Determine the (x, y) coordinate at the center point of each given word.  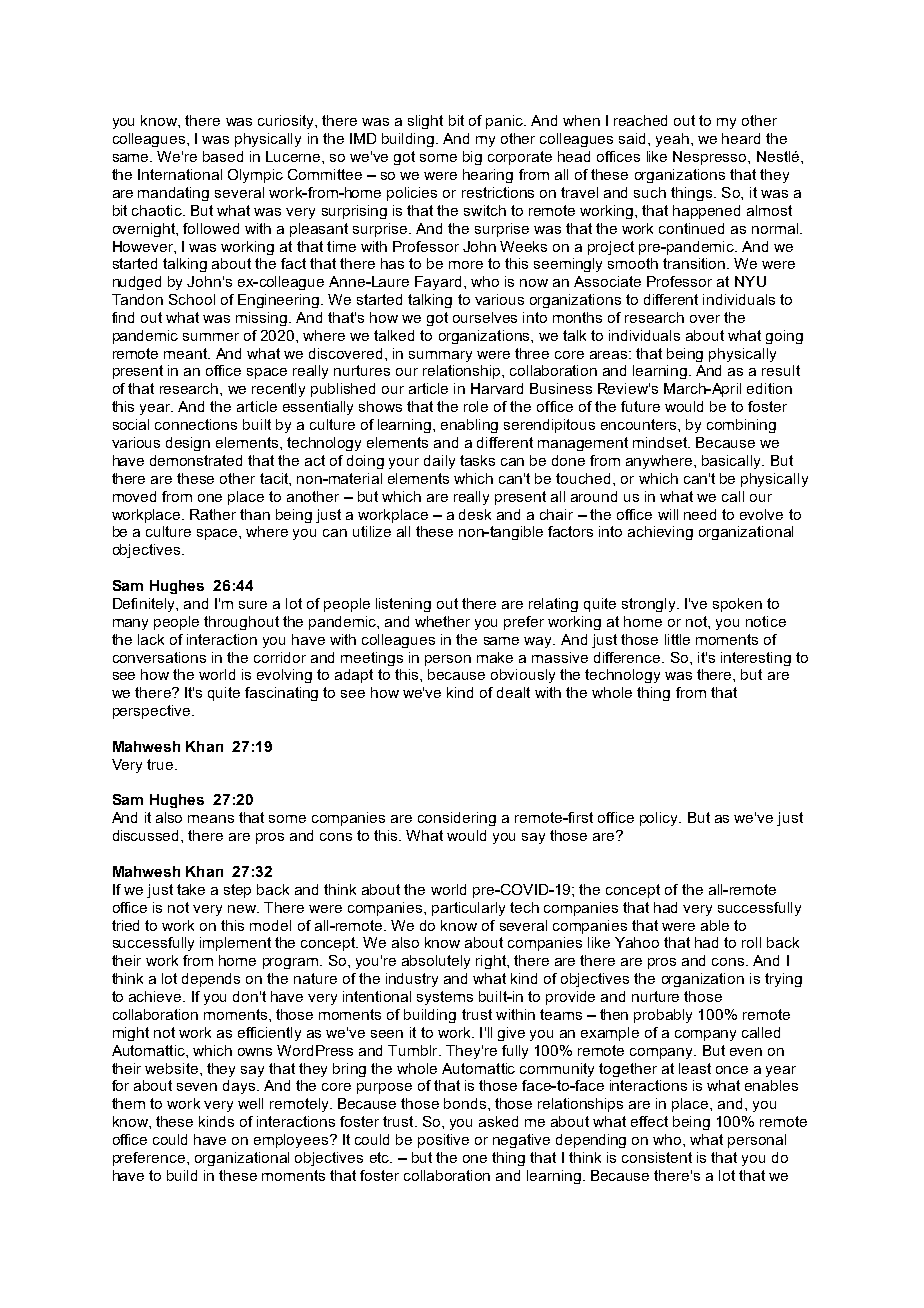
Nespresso (711, 158)
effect (649, 1121)
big (472, 158)
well (250, 1103)
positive (443, 1141)
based (223, 156)
